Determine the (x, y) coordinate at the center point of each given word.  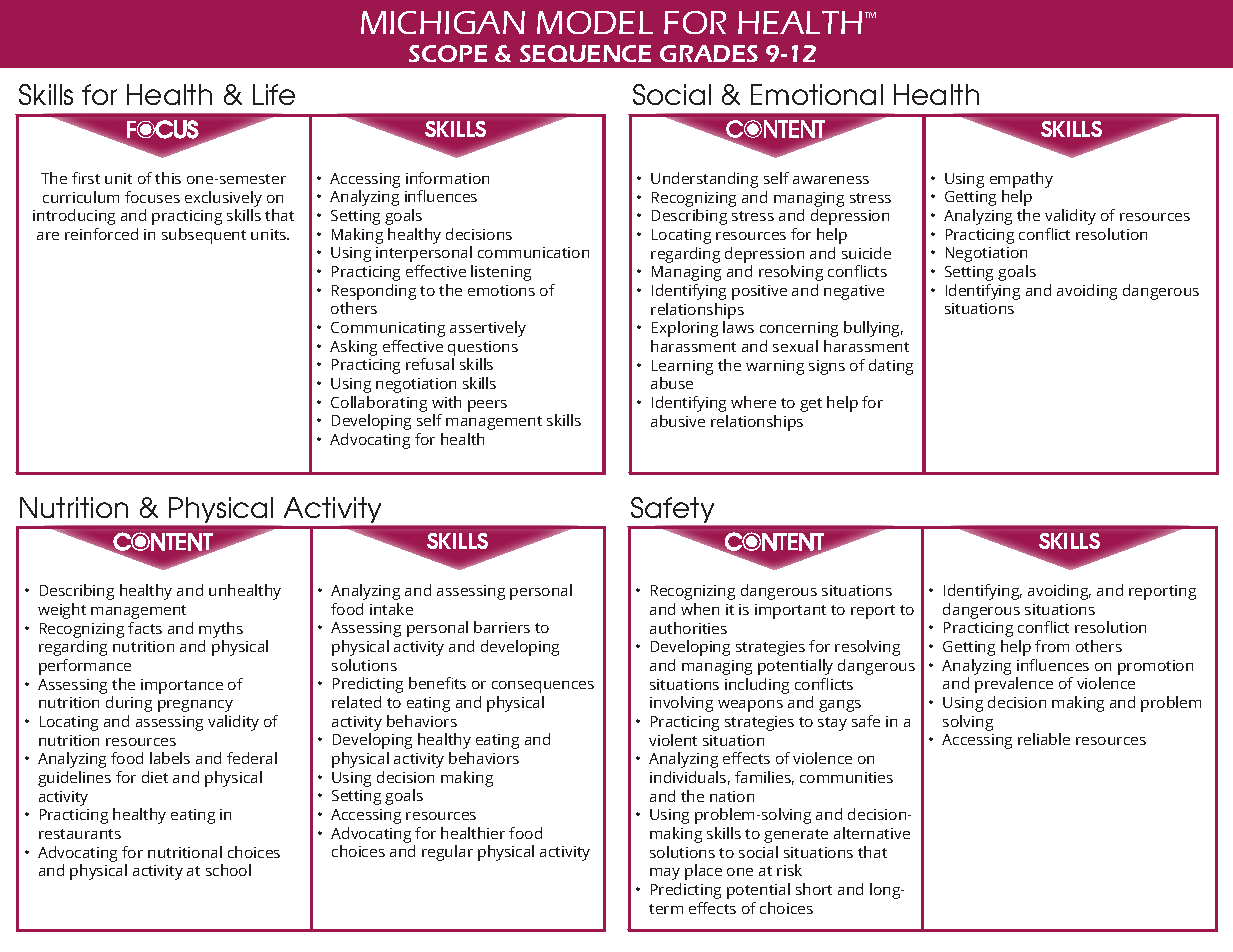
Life (274, 94)
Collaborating (379, 404)
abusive (678, 421)
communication (533, 252)
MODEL (595, 22)
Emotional (817, 94)
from (1052, 646)
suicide (866, 253)
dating (891, 367)
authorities (688, 628)
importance (182, 686)
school (228, 870)
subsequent (204, 236)
